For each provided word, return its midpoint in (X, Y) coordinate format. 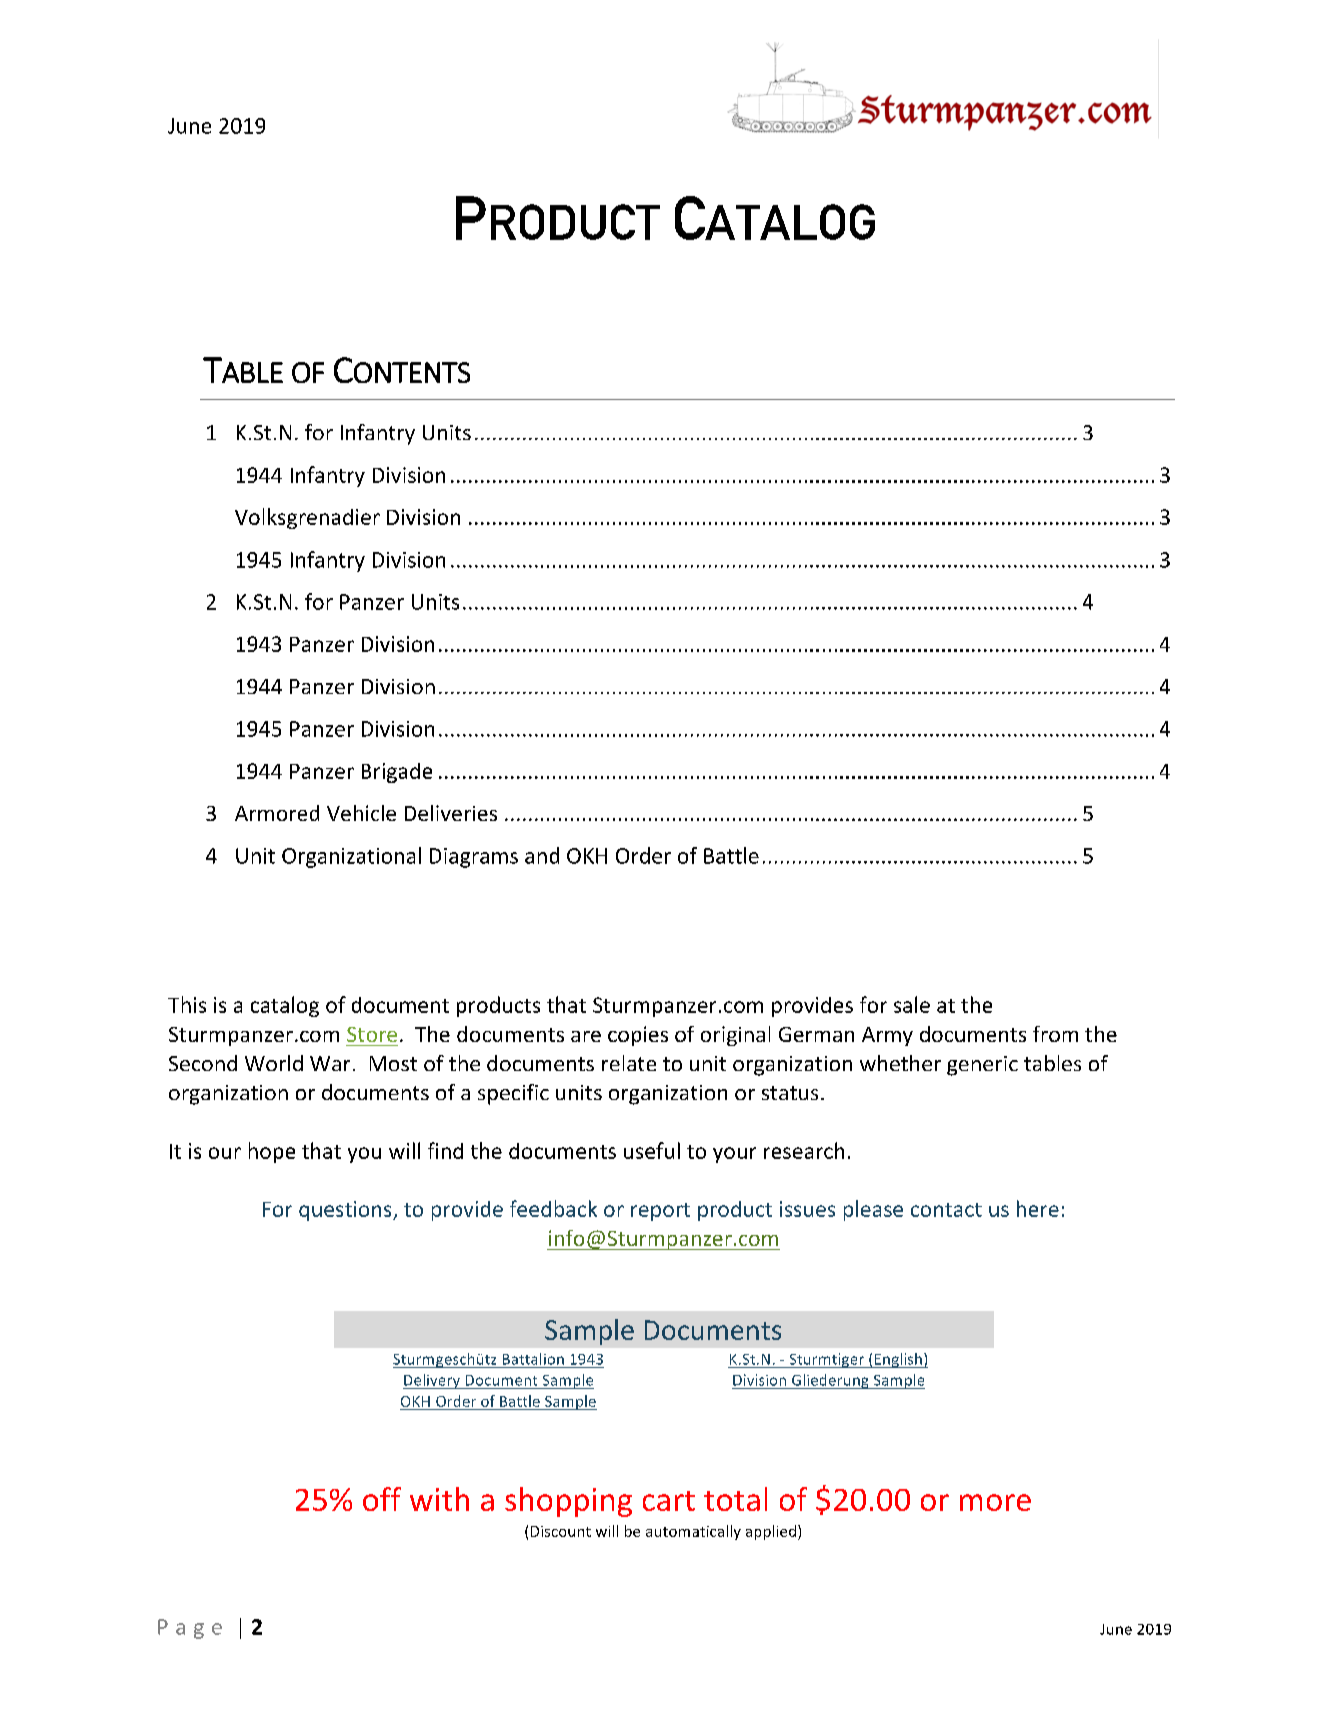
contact (946, 1210)
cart (669, 1501)
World (274, 1063)
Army (887, 1036)
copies (638, 1036)
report (660, 1212)
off (382, 1499)
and (542, 855)
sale (912, 1004)
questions (346, 1211)
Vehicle (361, 813)
